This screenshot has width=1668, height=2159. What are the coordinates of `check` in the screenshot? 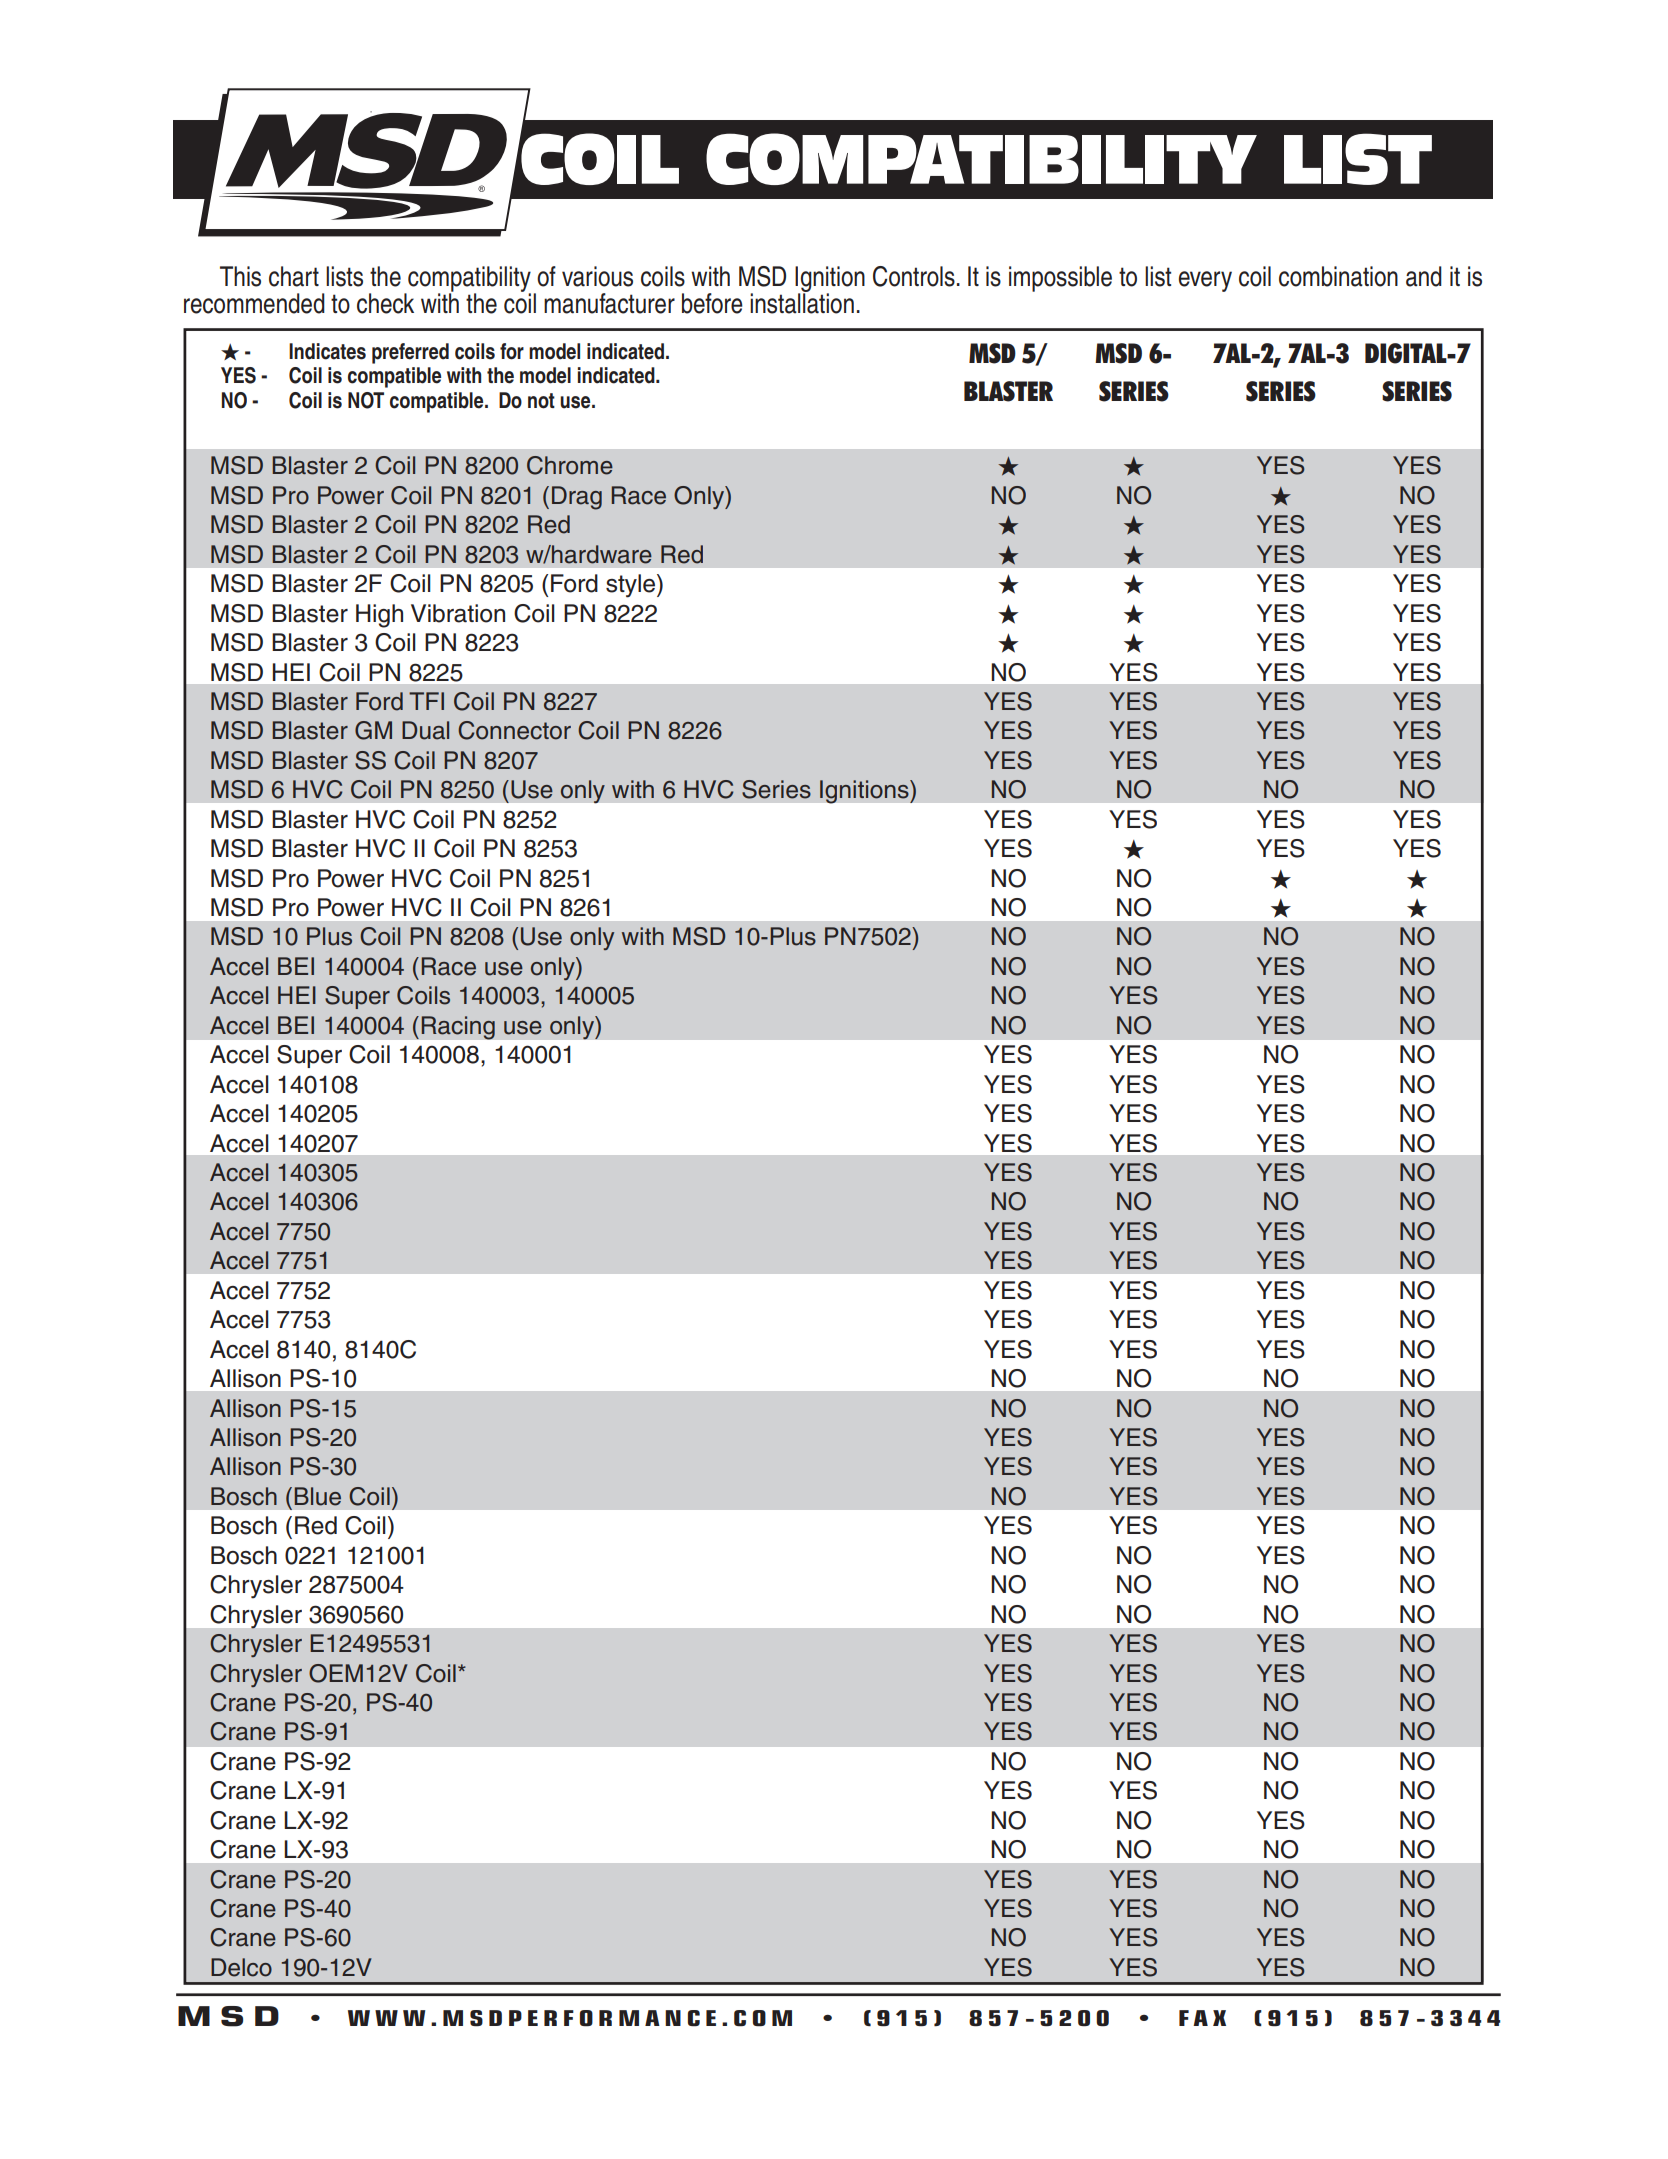 It's located at (385, 303).
